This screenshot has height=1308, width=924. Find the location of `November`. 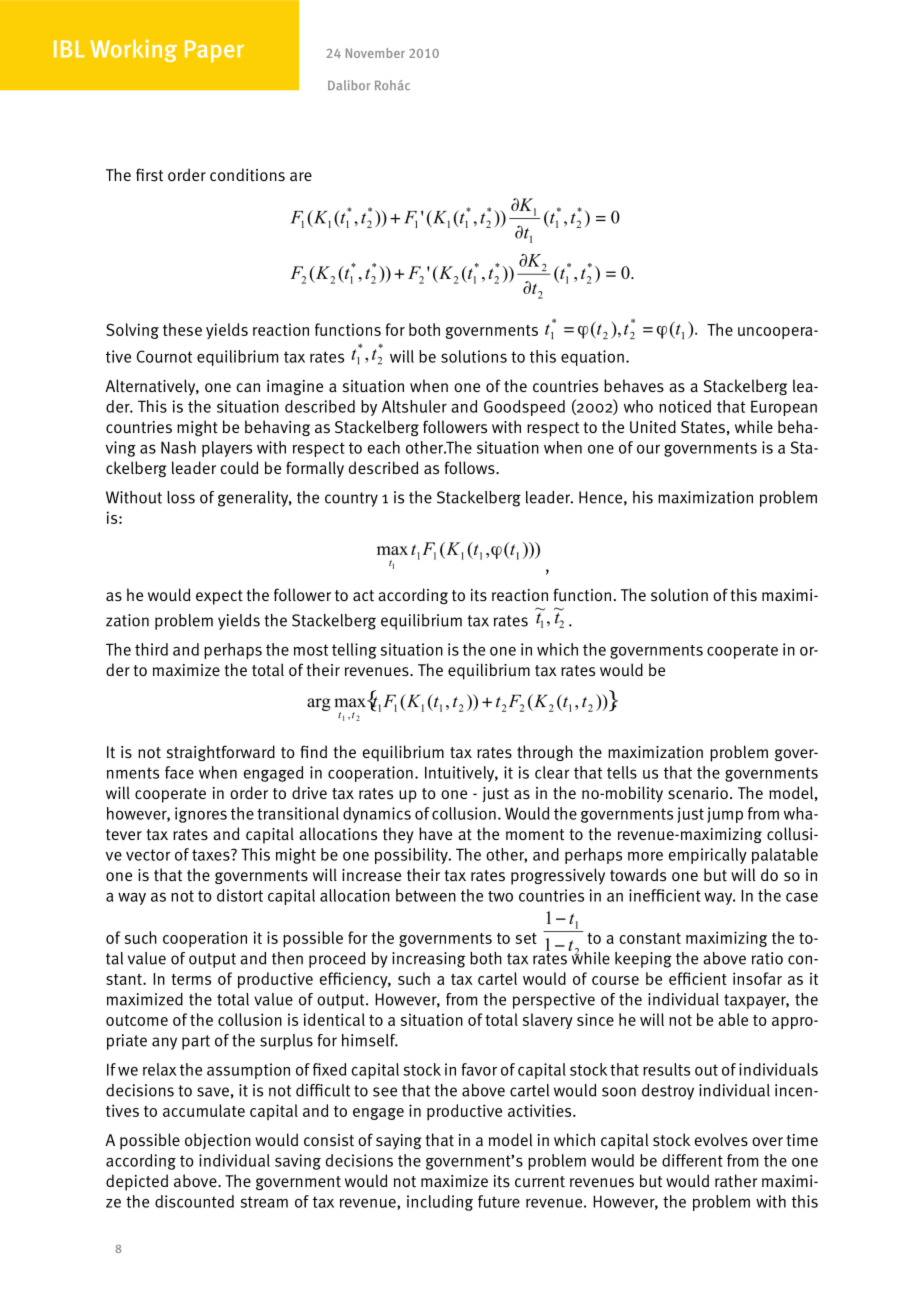

November is located at coordinates (375, 53).
